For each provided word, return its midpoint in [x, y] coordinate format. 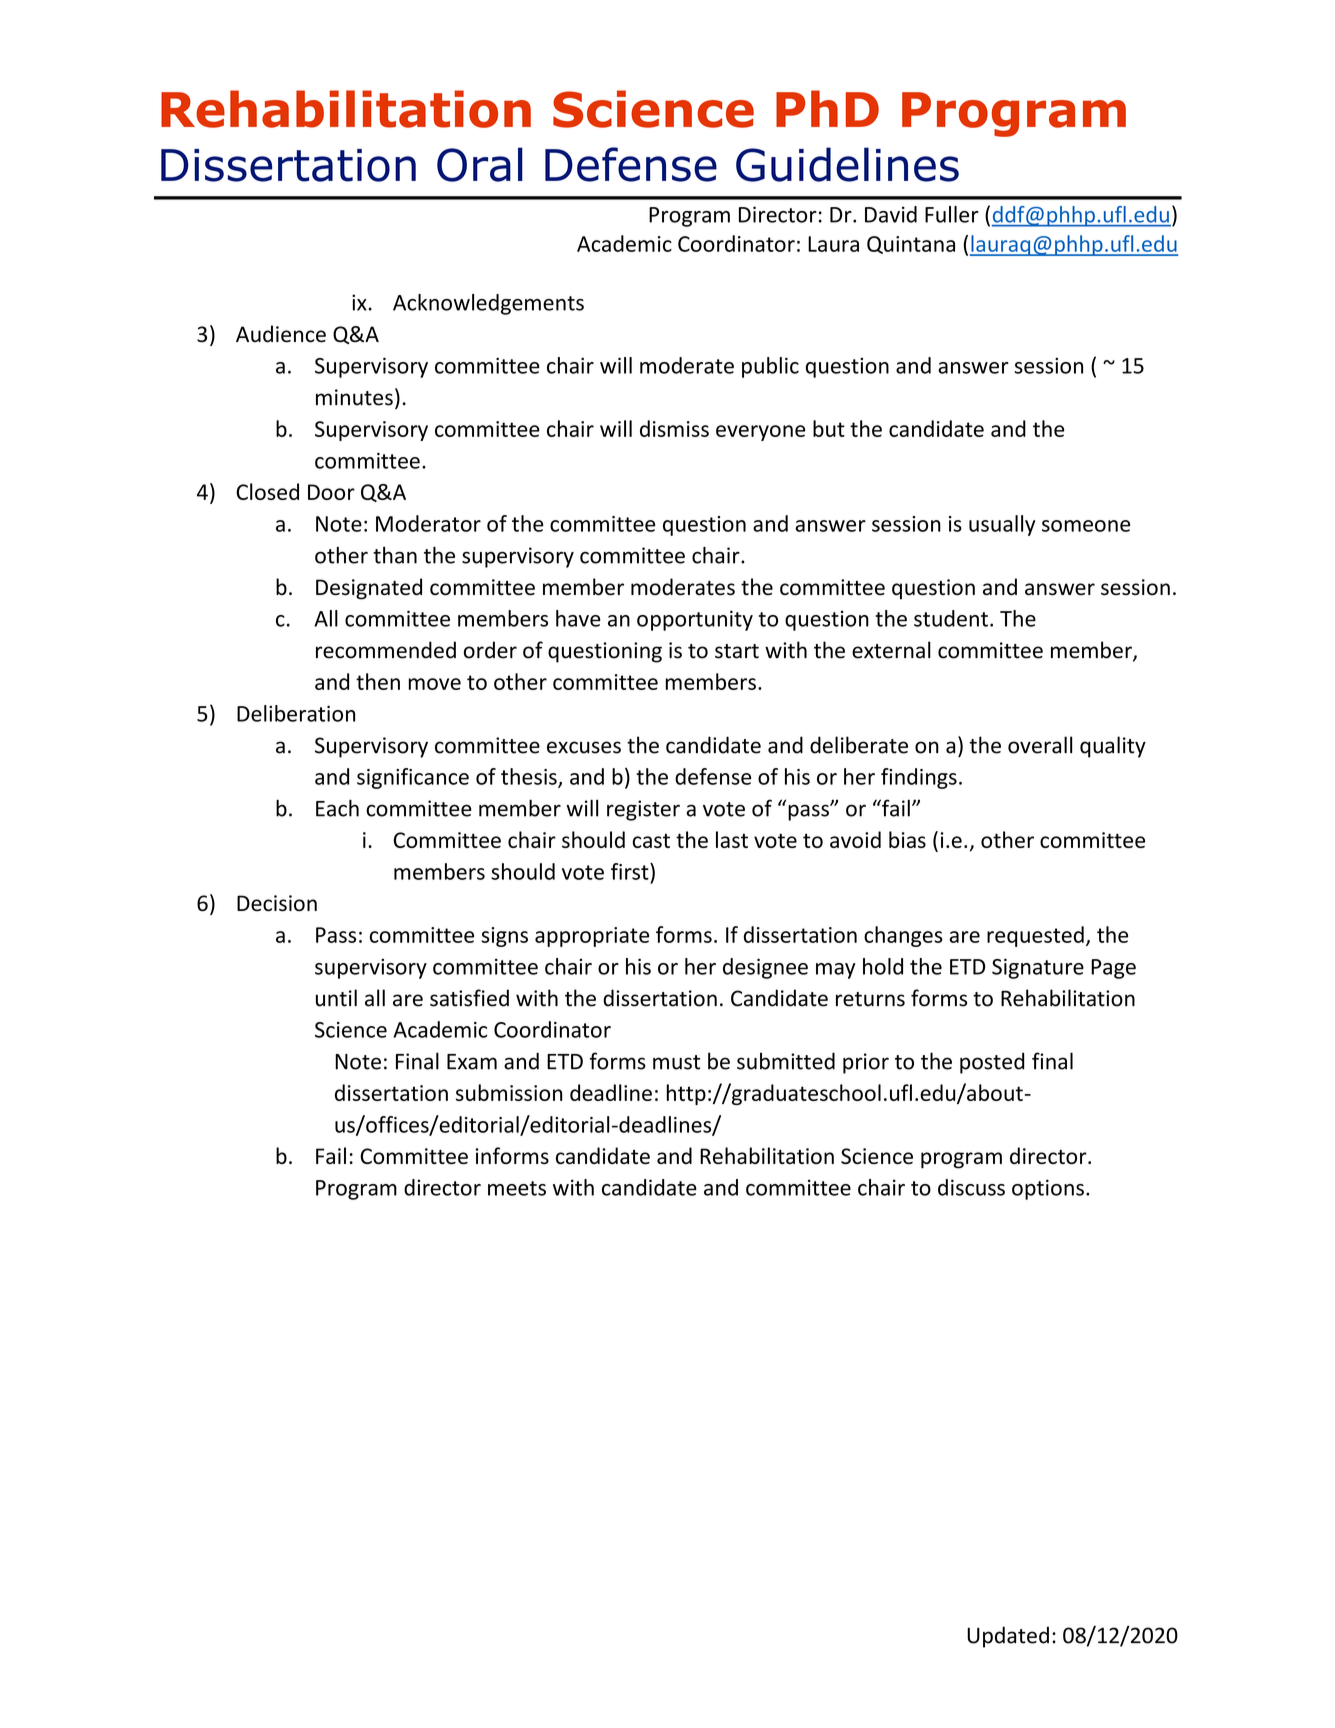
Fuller [952, 214]
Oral [480, 164]
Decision [277, 903]
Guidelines [847, 164]
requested [1035, 936]
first [631, 871]
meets [517, 1188]
